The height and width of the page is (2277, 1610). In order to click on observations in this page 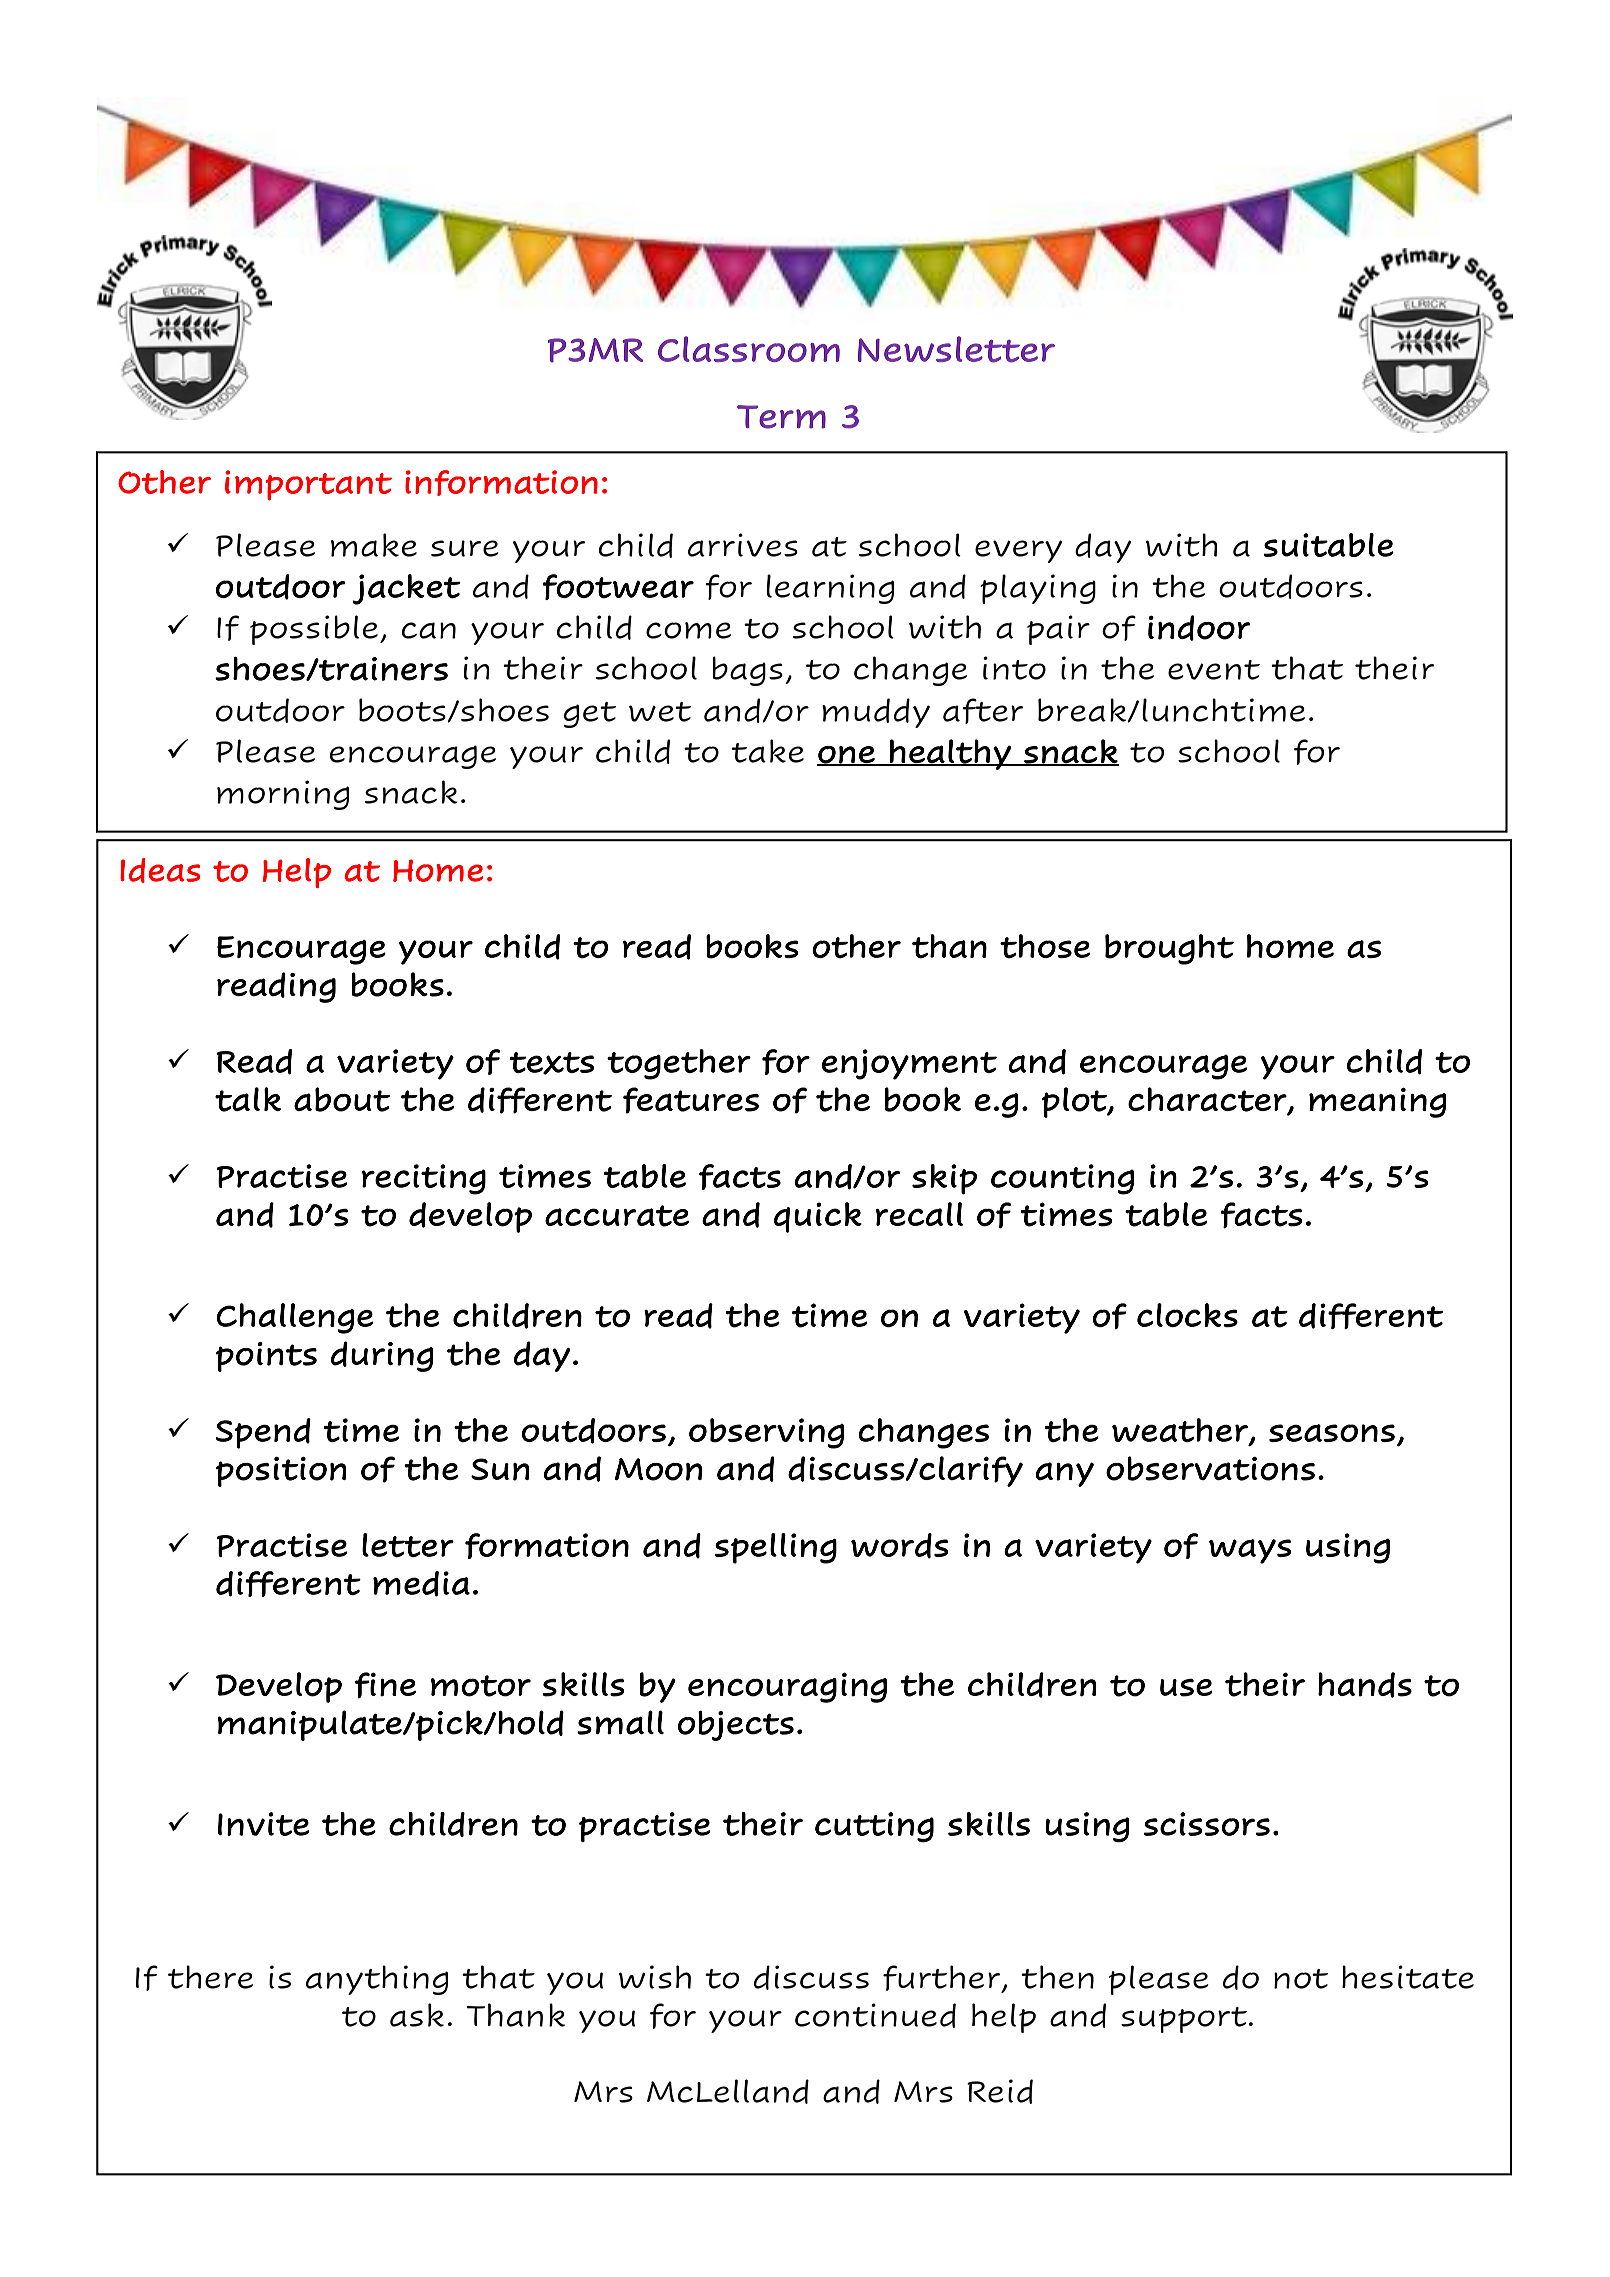, I will do `click(1210, 1468)`.
